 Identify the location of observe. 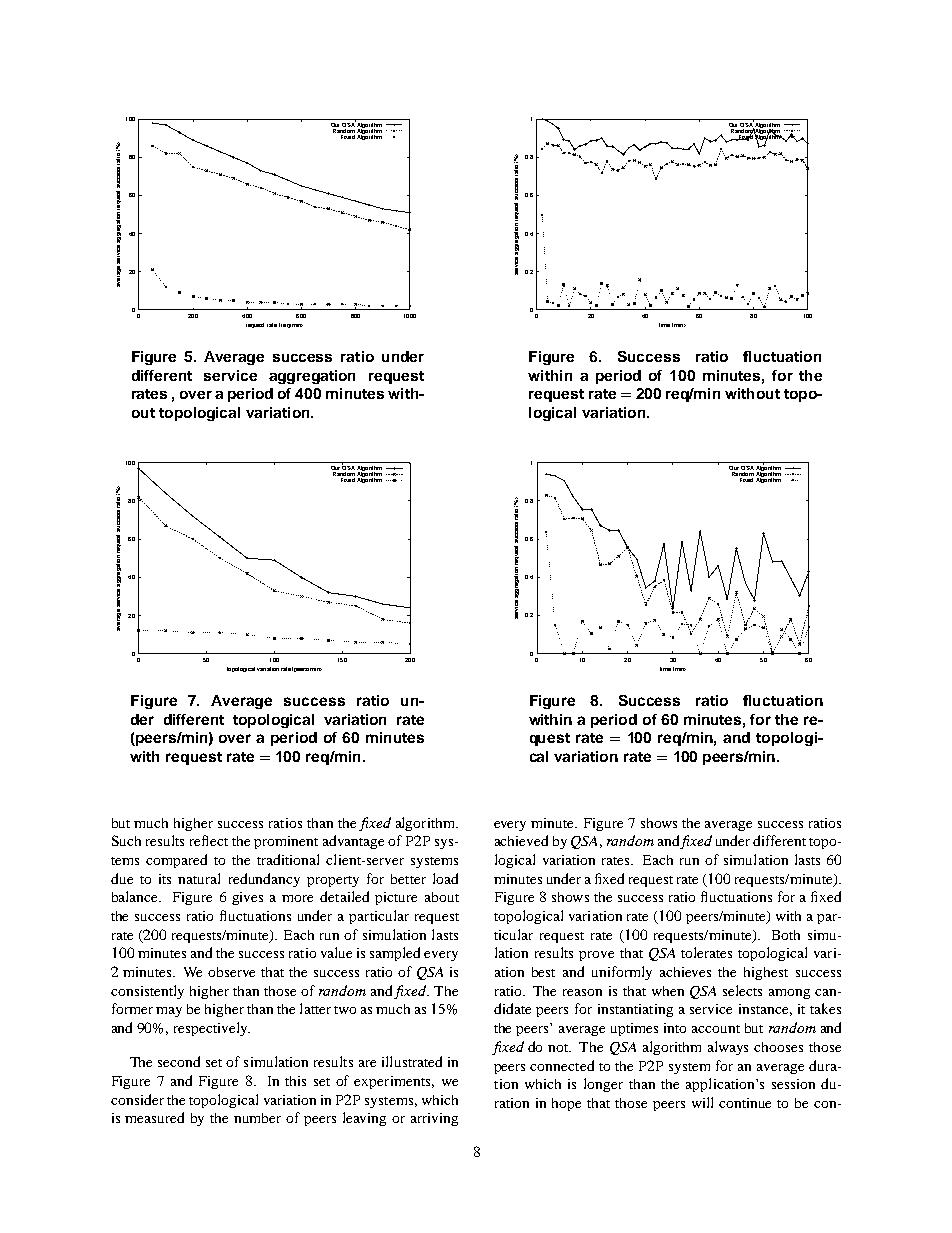
(231, 972).
